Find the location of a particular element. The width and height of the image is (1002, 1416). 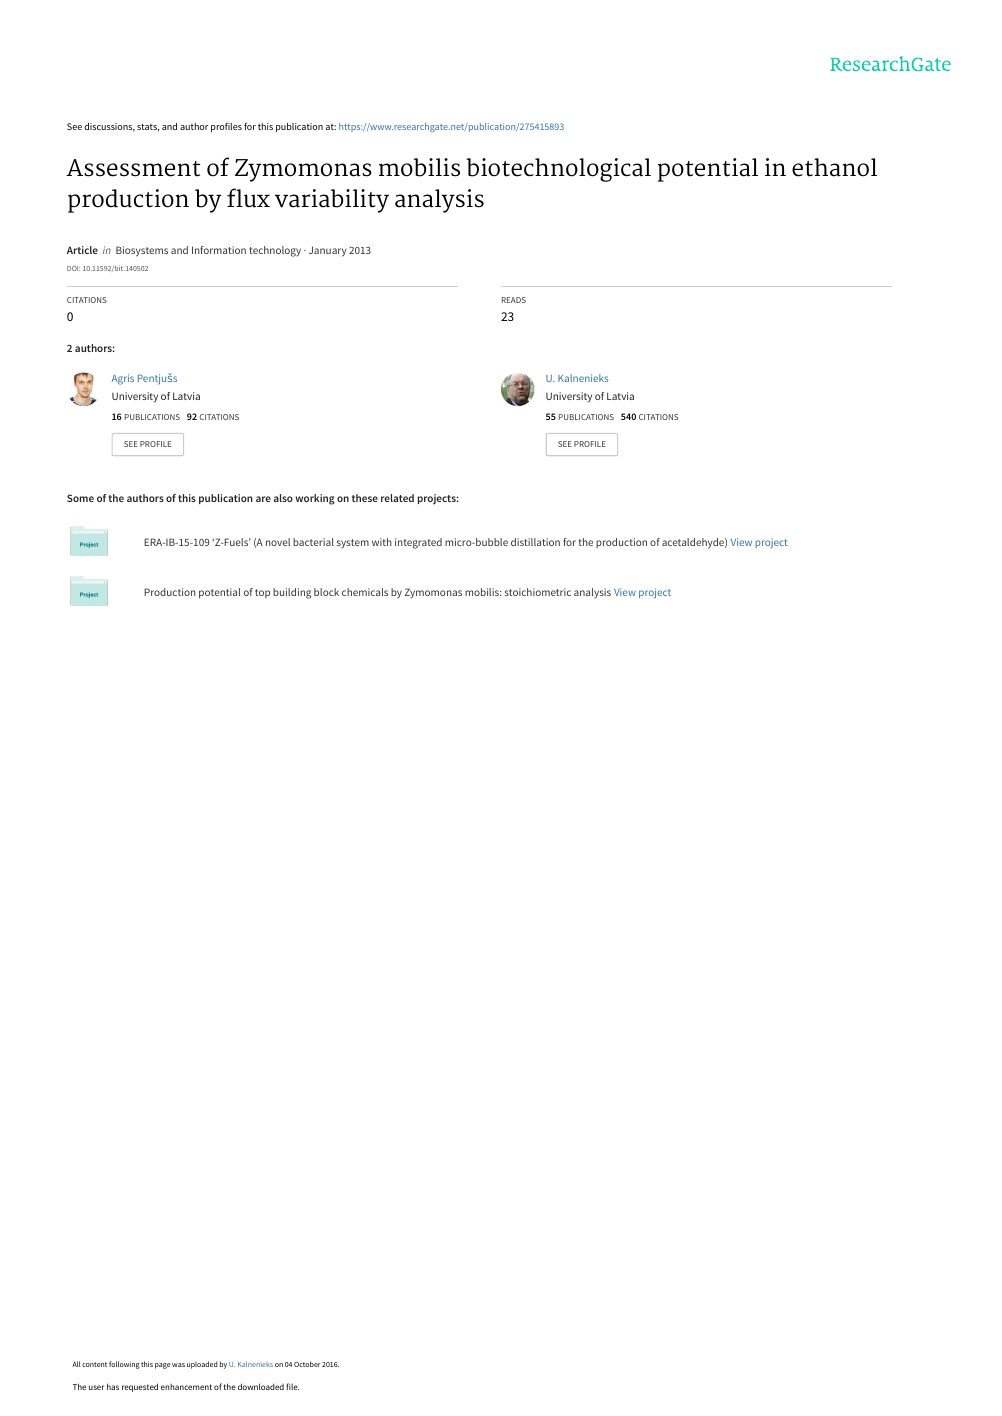

biotechnological is located at coordinates (558, 170).
